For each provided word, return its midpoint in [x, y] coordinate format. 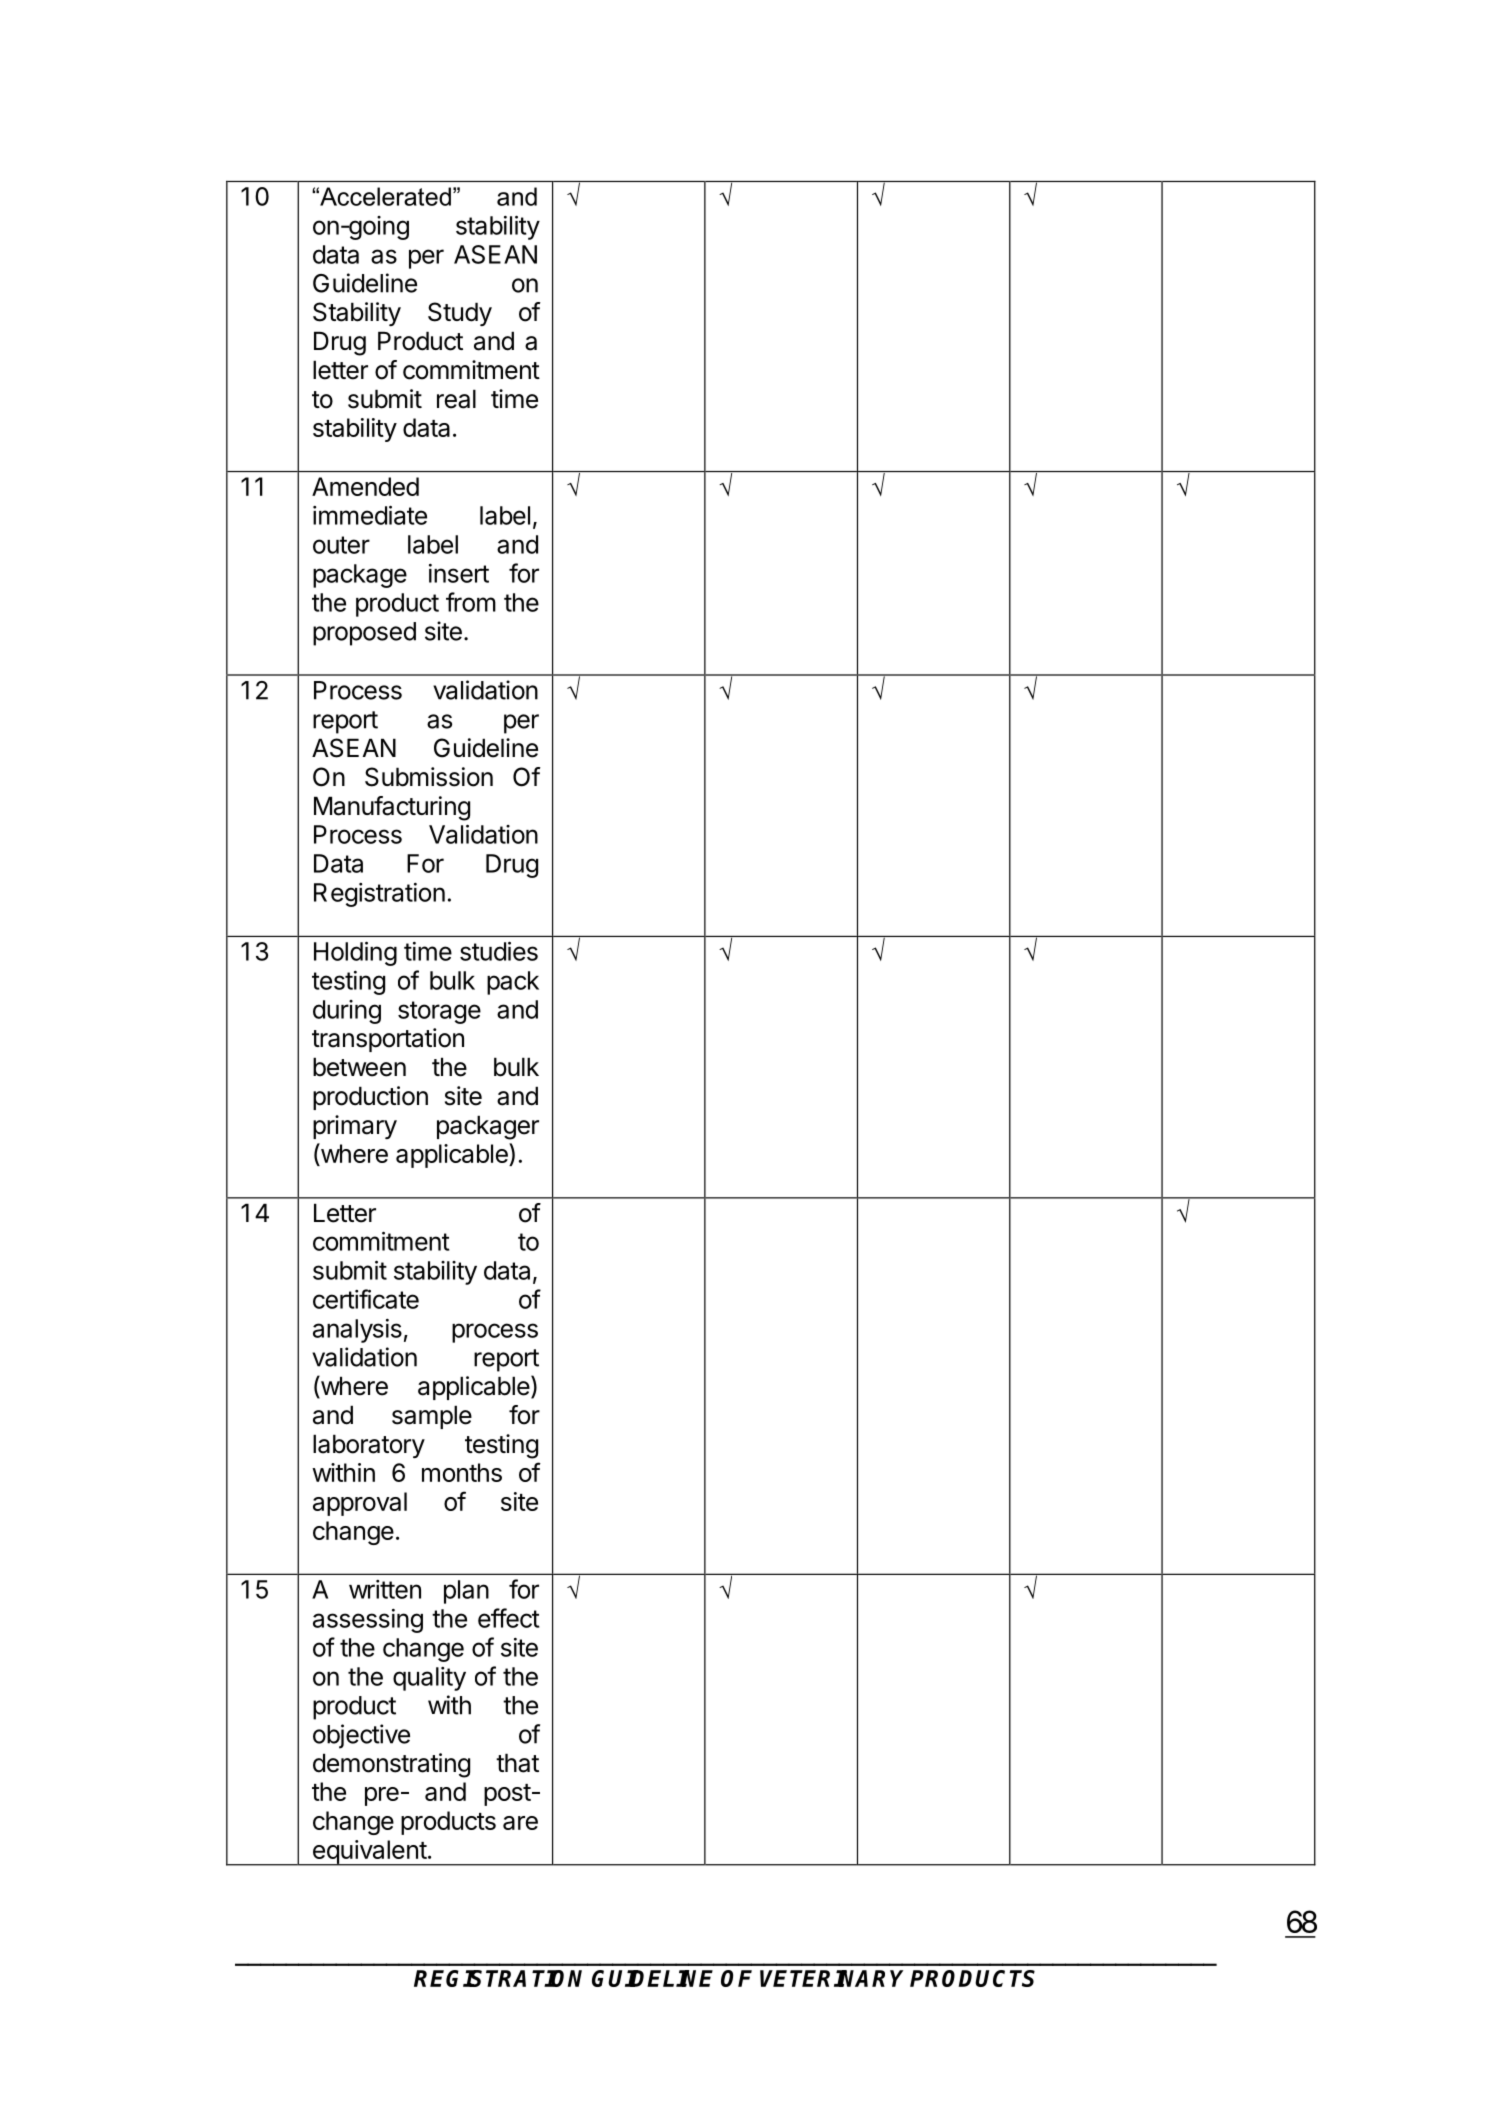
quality [429, 1679]
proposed [364, 634]
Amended [365, 486]
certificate [366, 1299]
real [456, 399]
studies [499, 951]
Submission [429, 777]
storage [439, 1012]
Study [460, 314]
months [462, 1472]
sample [432, 1417]
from [471, 602]
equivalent [369, 1853]
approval [360, 1504]
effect [509, 1618]
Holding [355, 953]
